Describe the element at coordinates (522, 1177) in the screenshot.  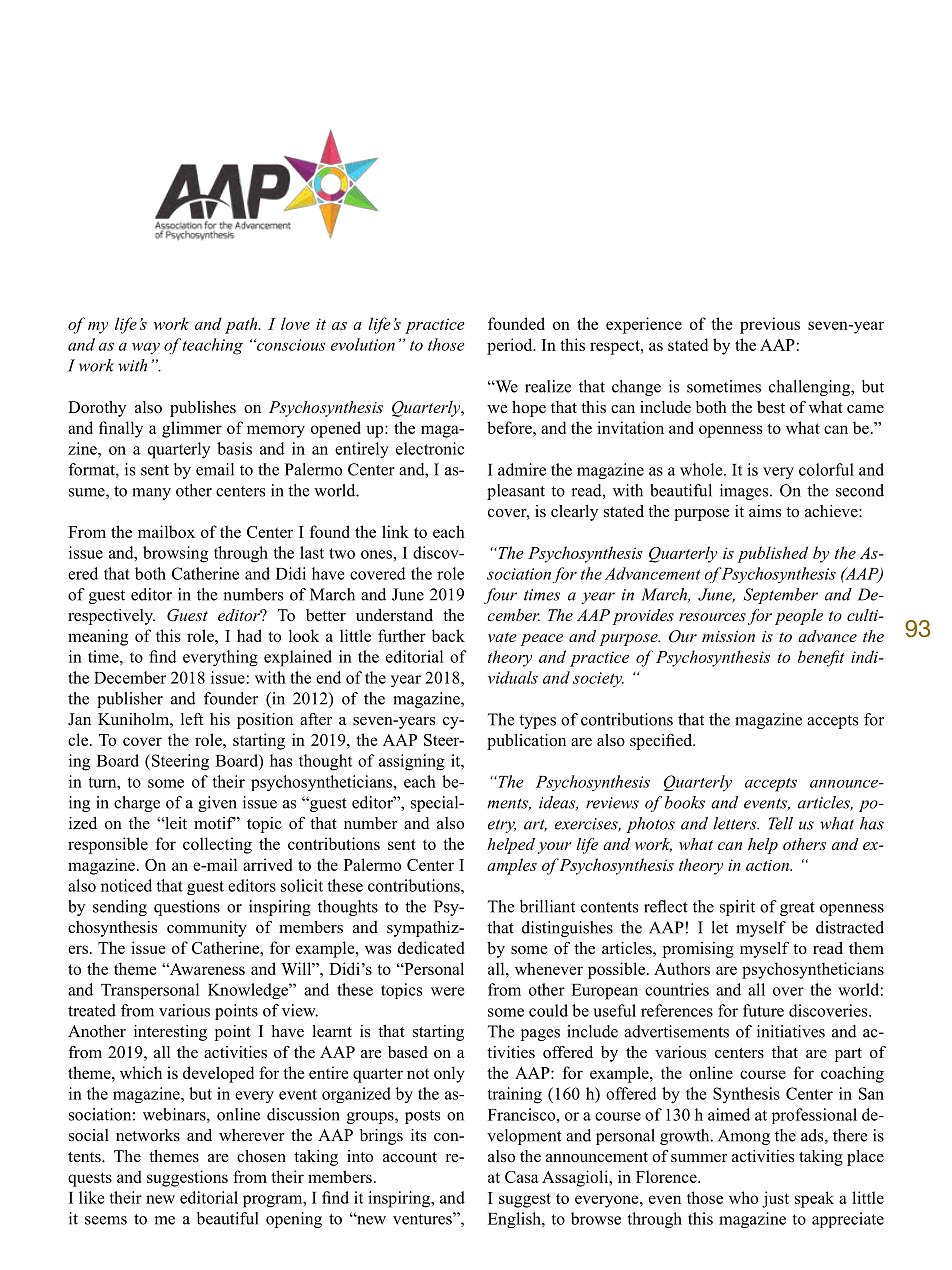
I see `Casa` at that location.
